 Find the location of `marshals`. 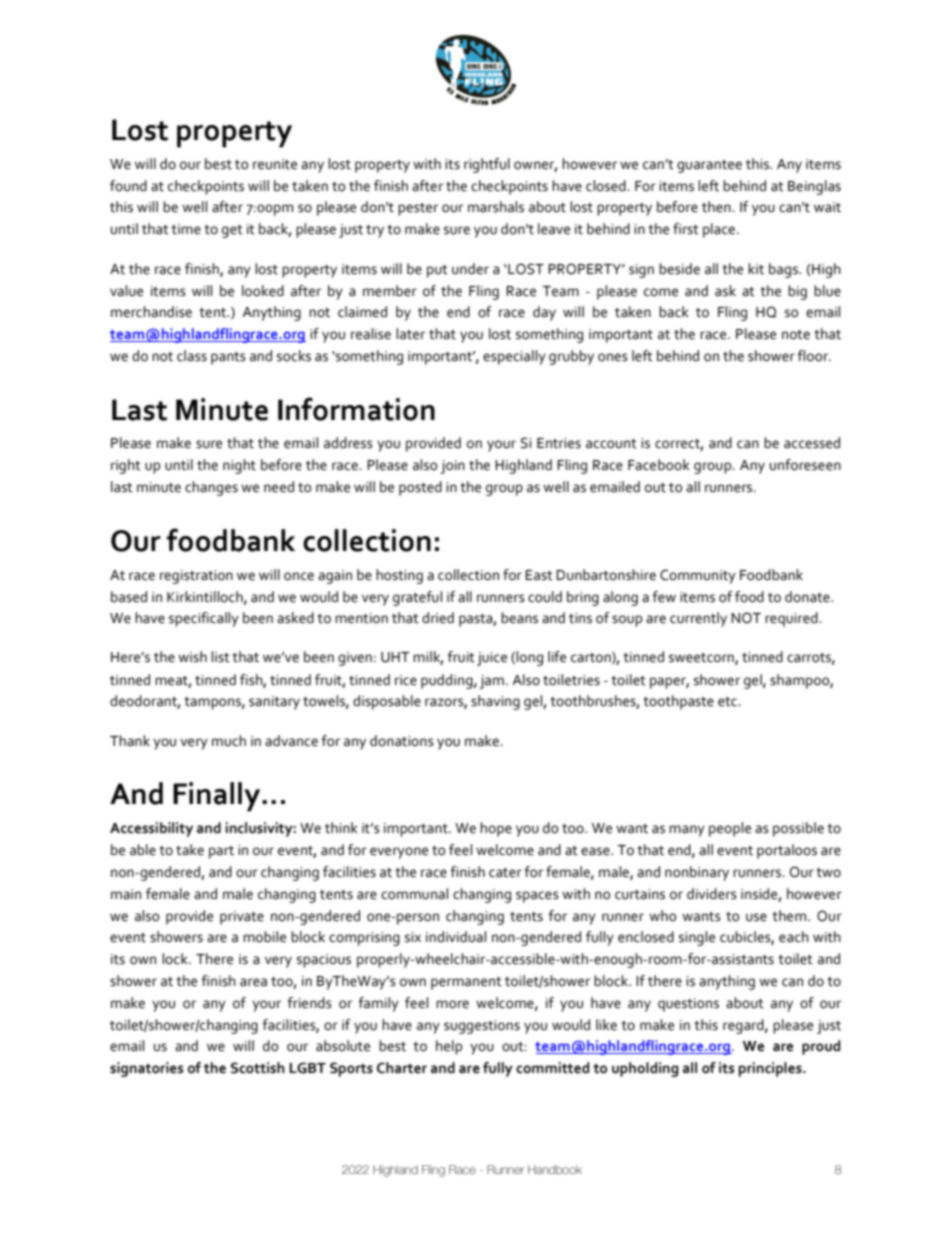

marshals is located at coordinates (496, 207).
